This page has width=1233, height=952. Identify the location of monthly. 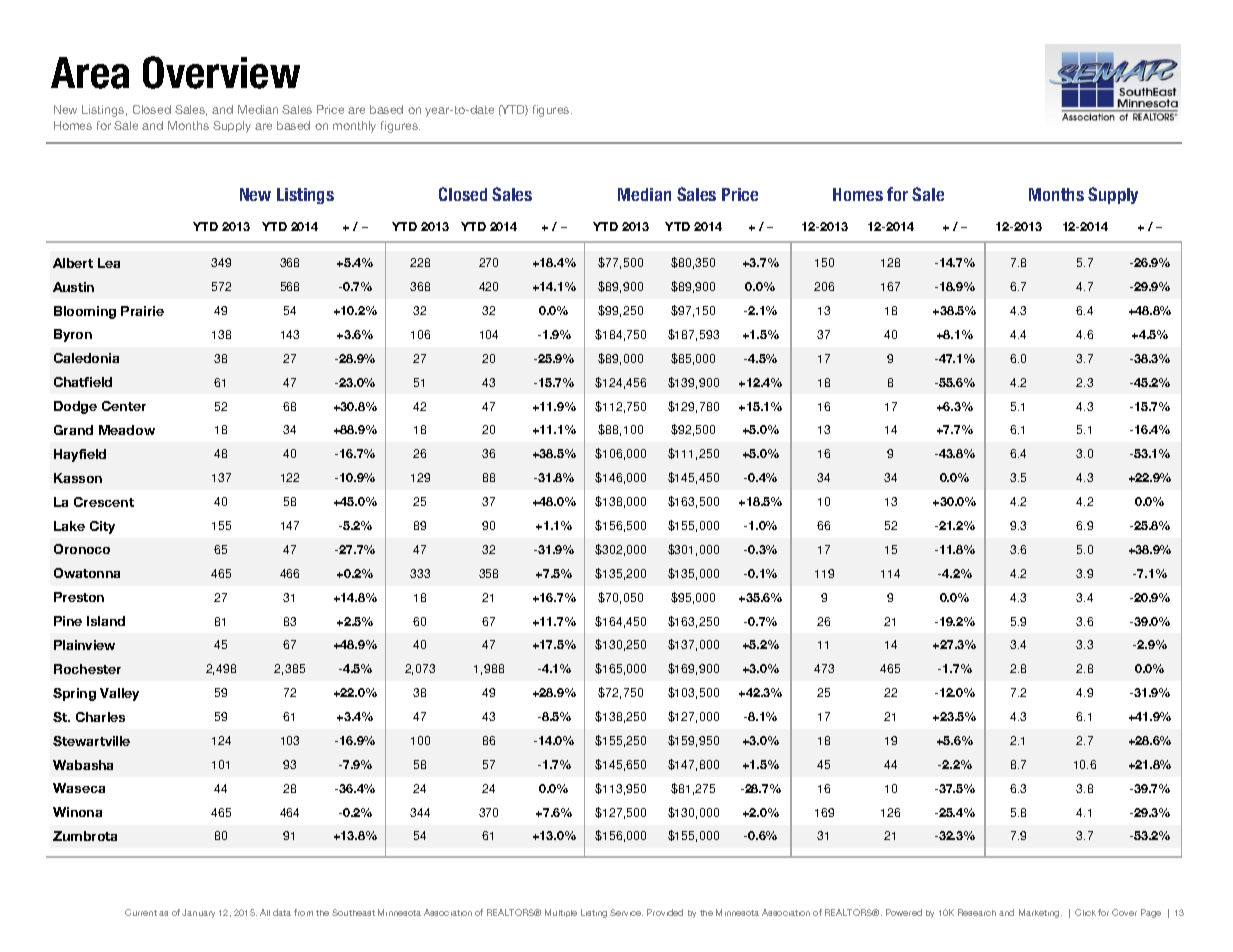
(354, 127).
